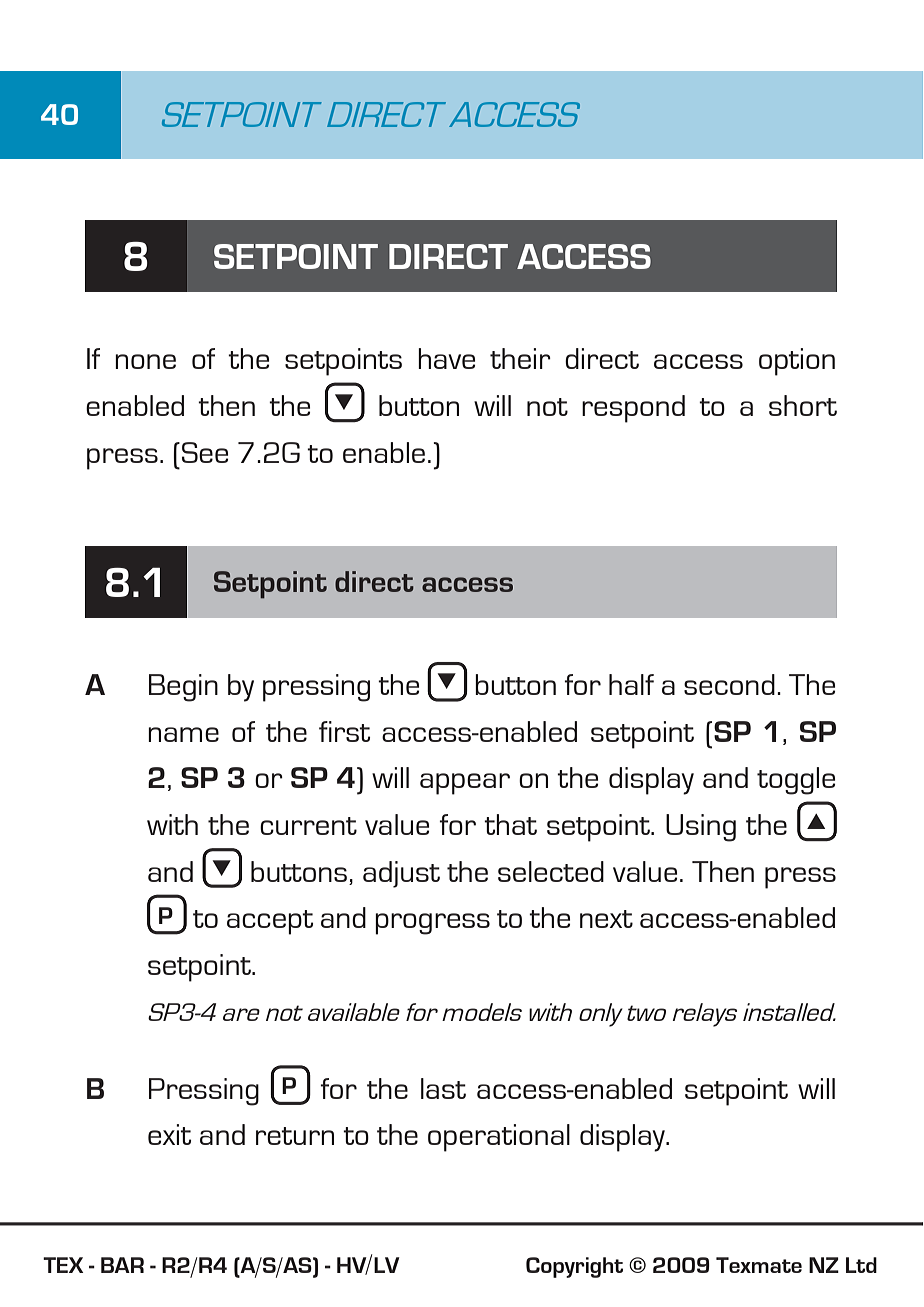 The height and width of the screenshot is (1307, 924). I want to click on next, so click(606, 919).
